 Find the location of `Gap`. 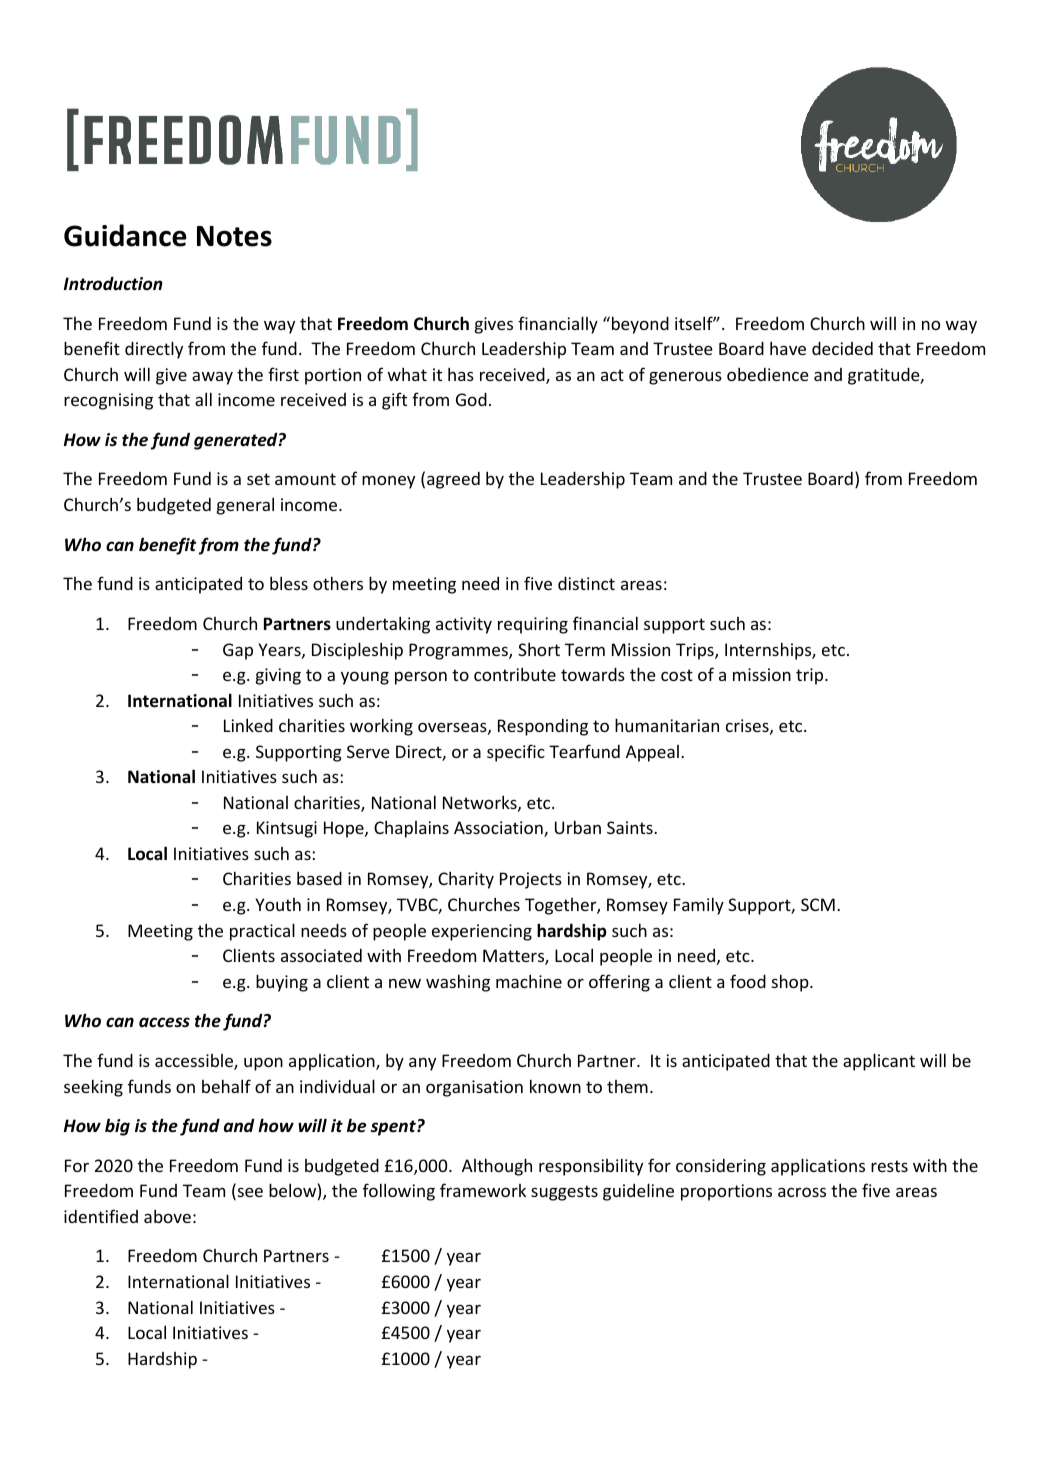

Gap is located at coordinates (238, 651).
